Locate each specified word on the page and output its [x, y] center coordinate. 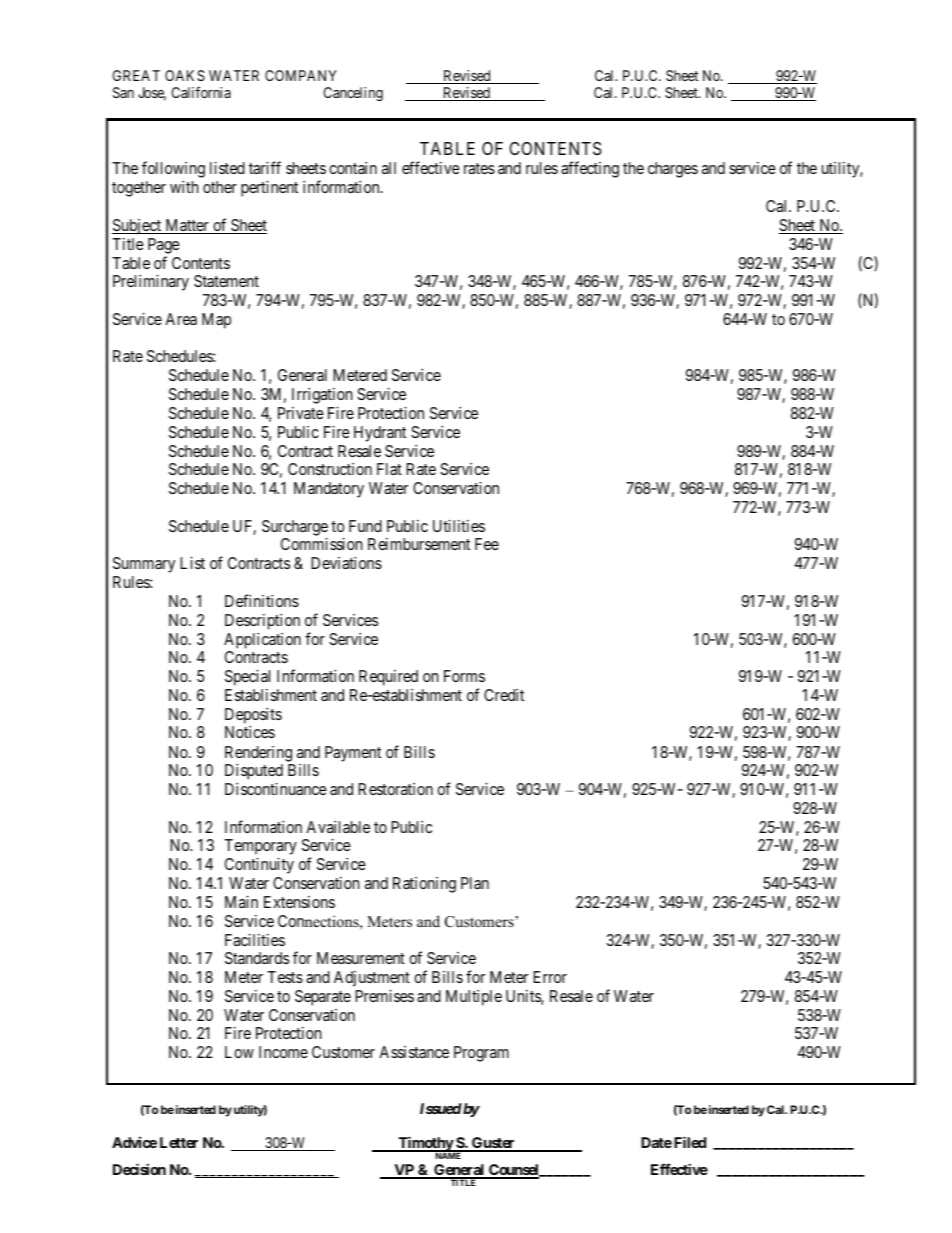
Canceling [353, 94]
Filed [690, 1142]
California [201, 92]
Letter [179, 1142]
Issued [441, 1108]
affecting [590, 169]
